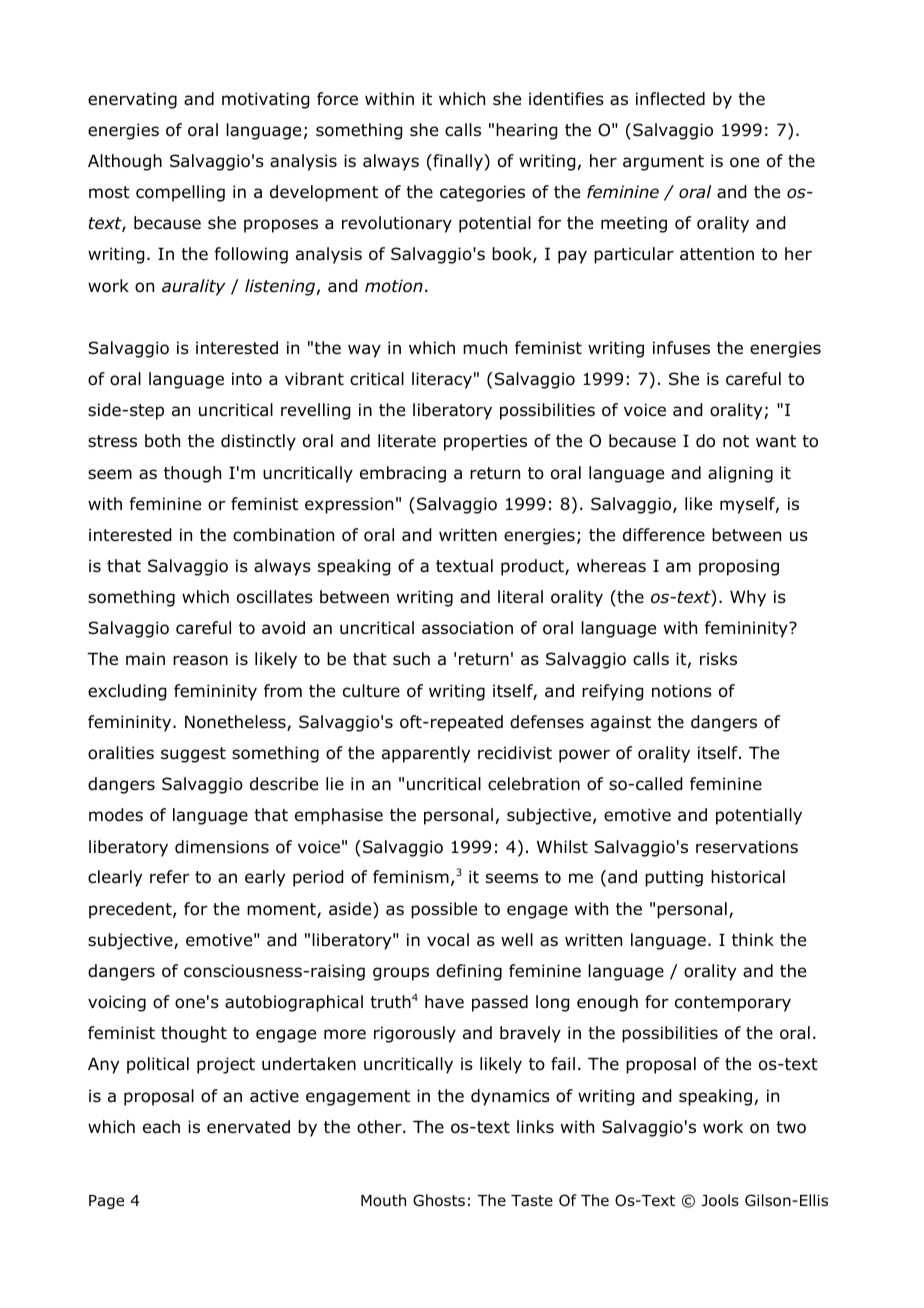 This screenshot has width=924, height=1308. Describe the element at coordinates (162, 441) in the screenshot. I see `both` at that location.
